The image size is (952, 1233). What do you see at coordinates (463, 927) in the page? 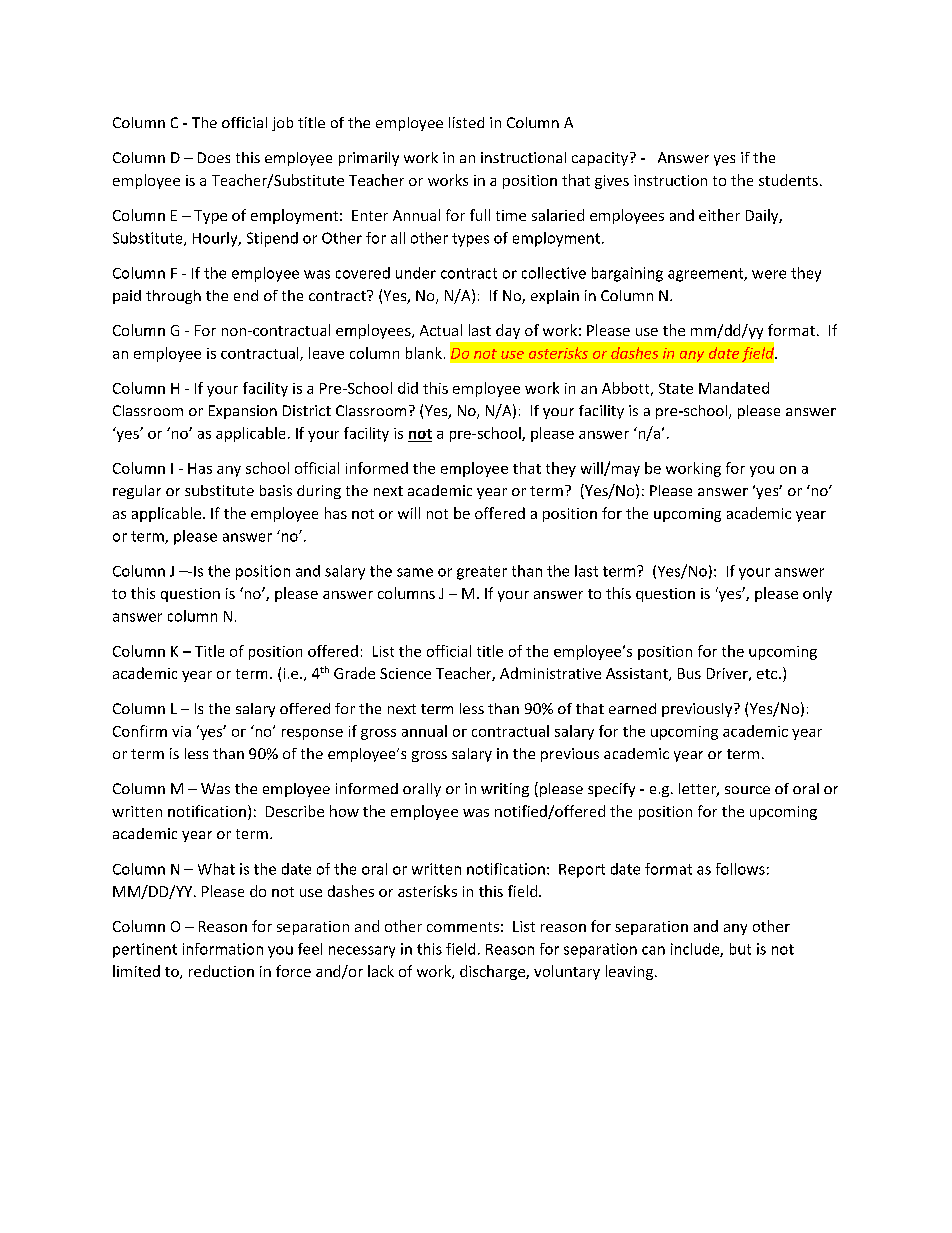
I see `comments` at bounding box center [463, 927].
